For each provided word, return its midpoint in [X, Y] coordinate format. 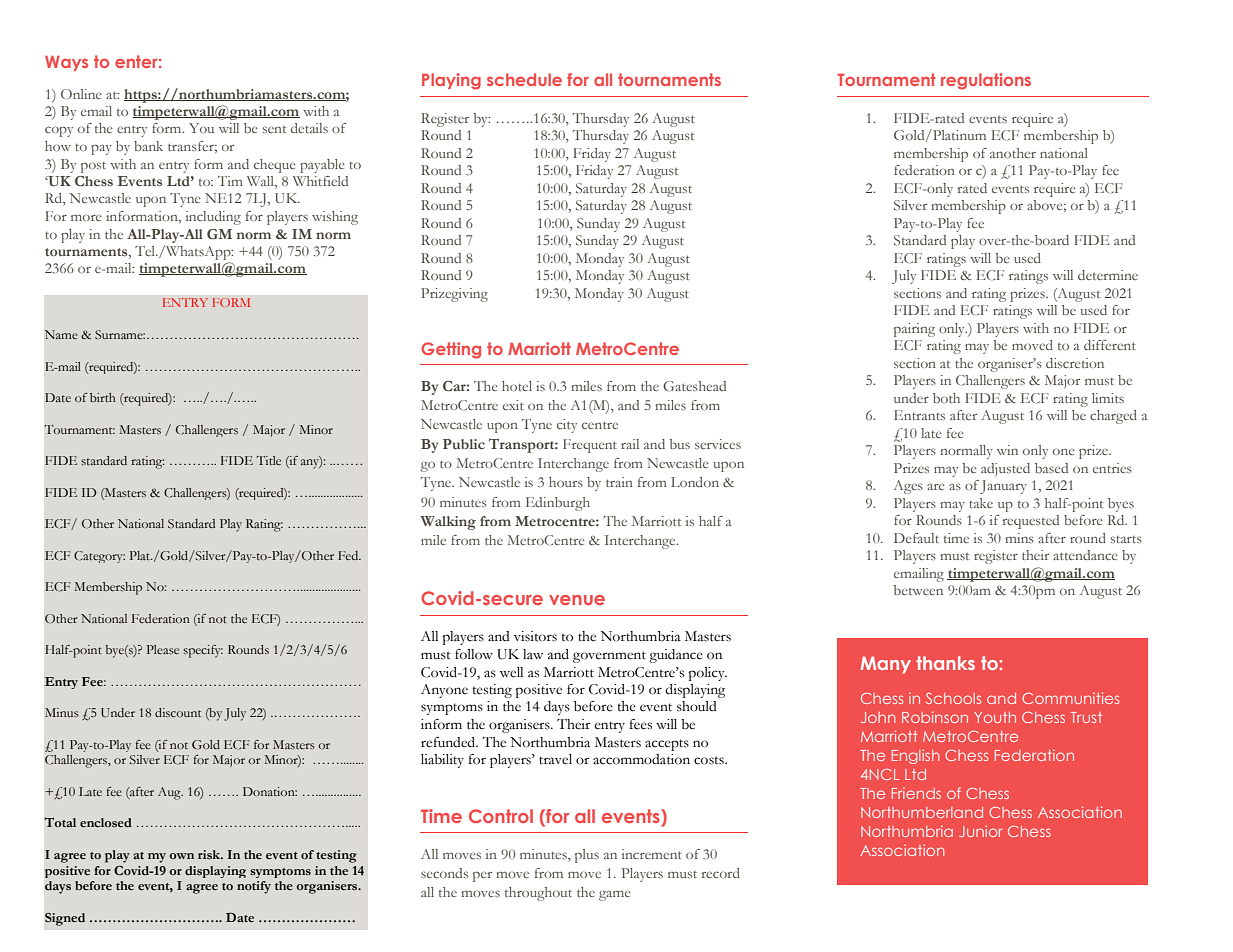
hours [566, 482]
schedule [524, 79]
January [1003, 487]
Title [268, 460]
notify [254, 887]
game [615, 895]
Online [81, 94]
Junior [980, 831]
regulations [986, 81]
